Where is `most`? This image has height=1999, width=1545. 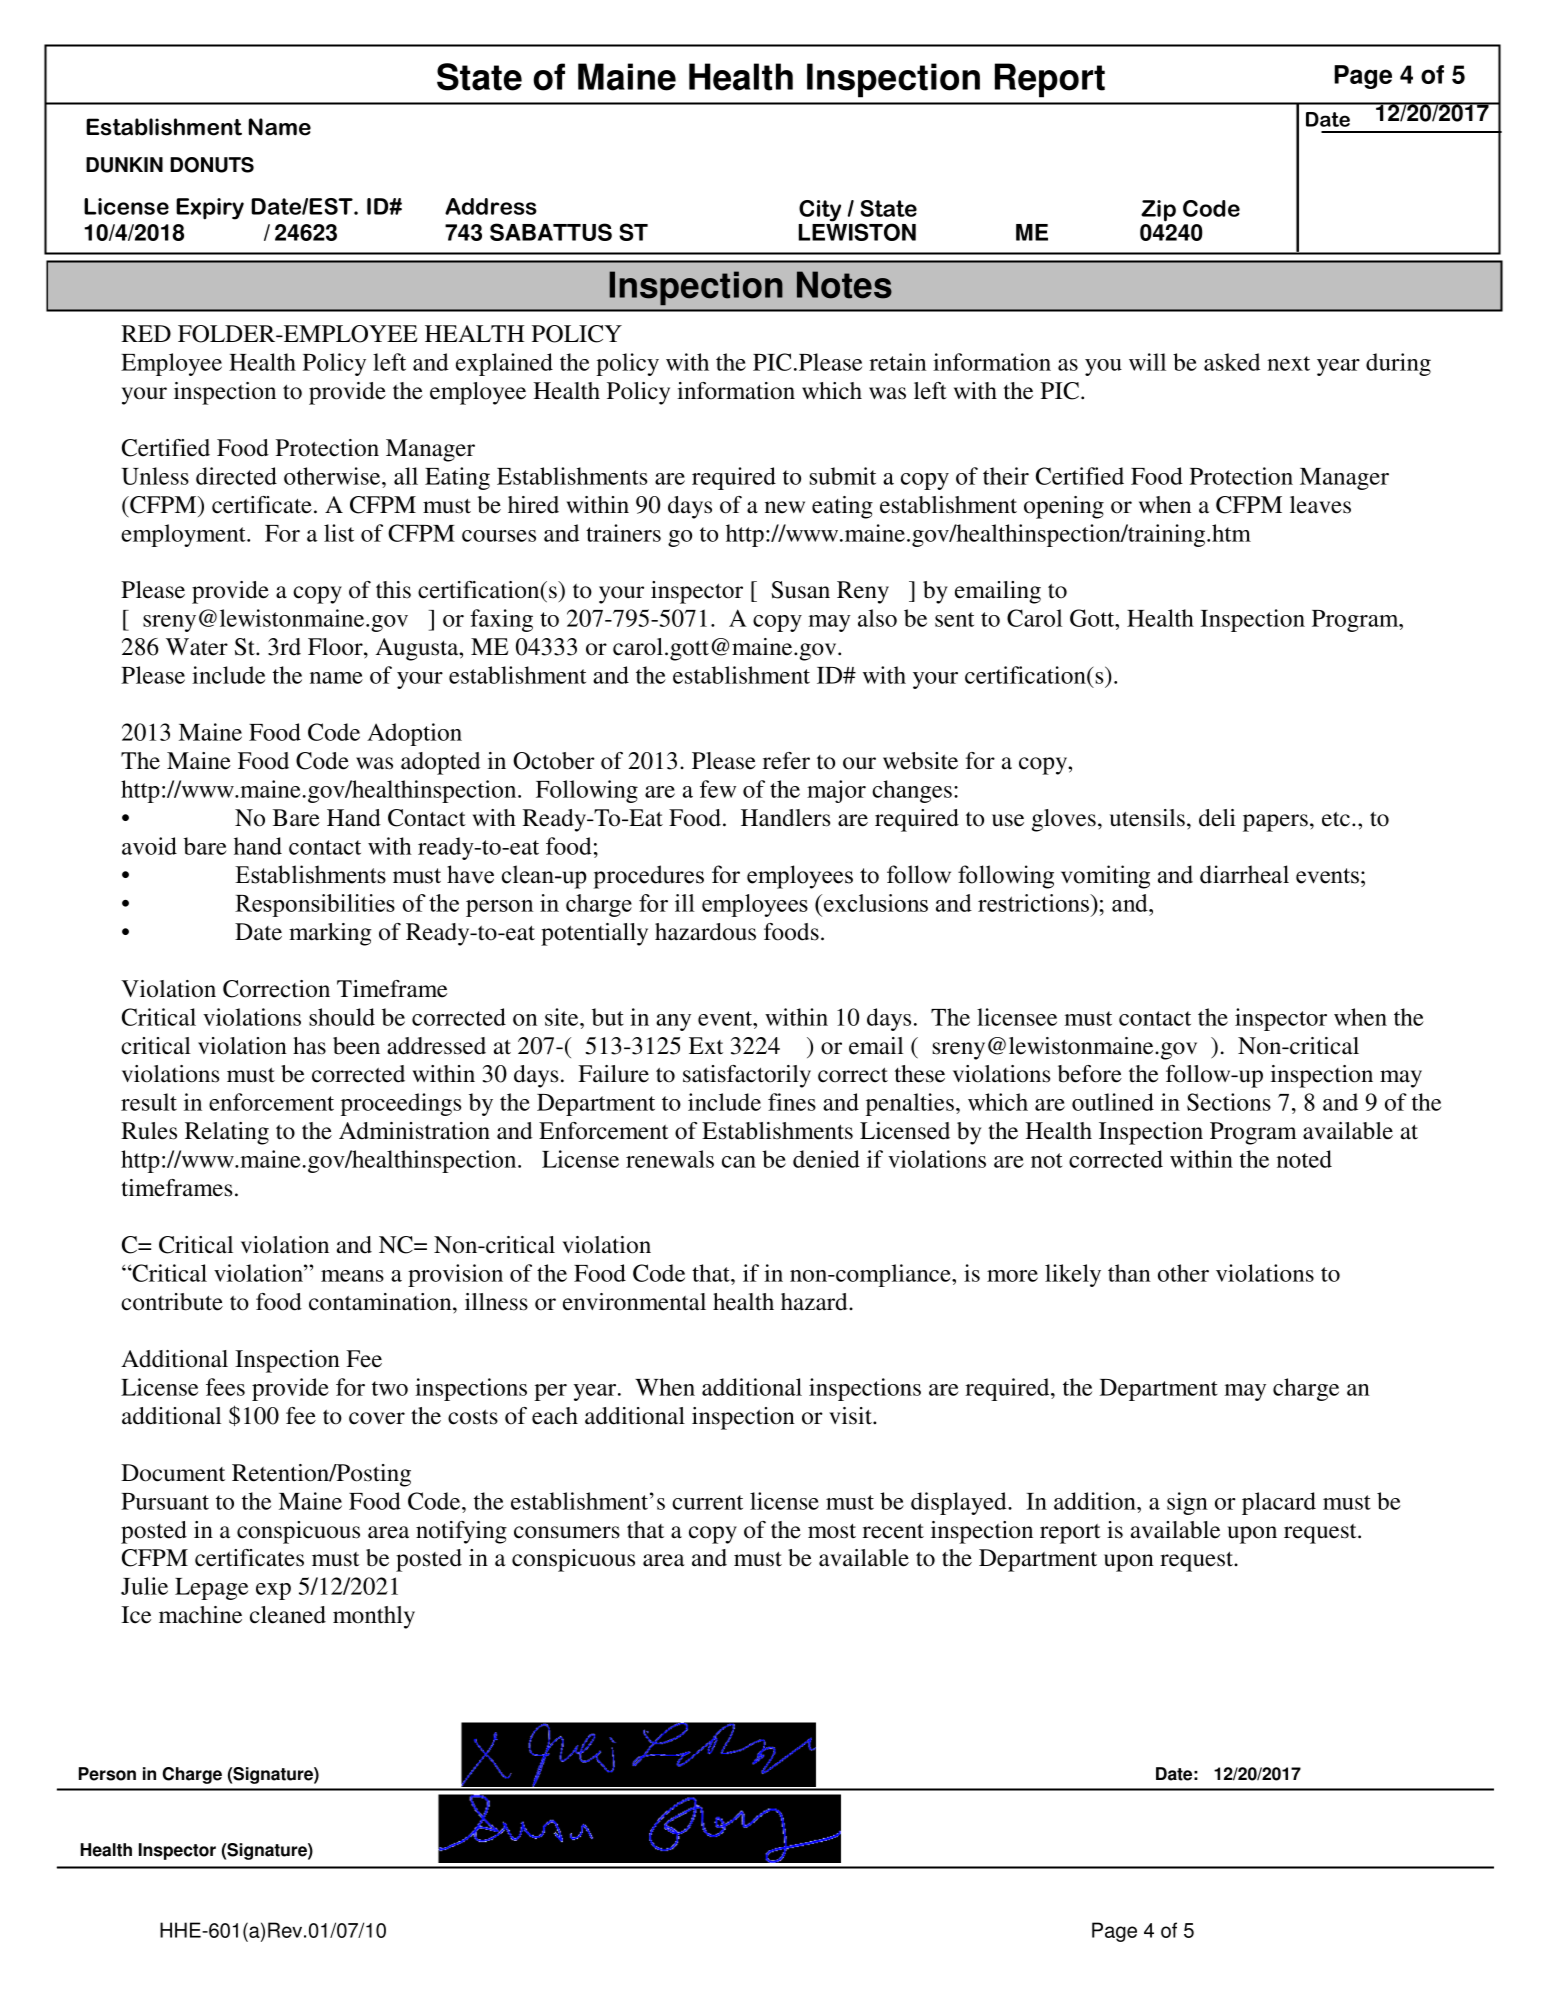
most is located at coordinates (832, 1531).
